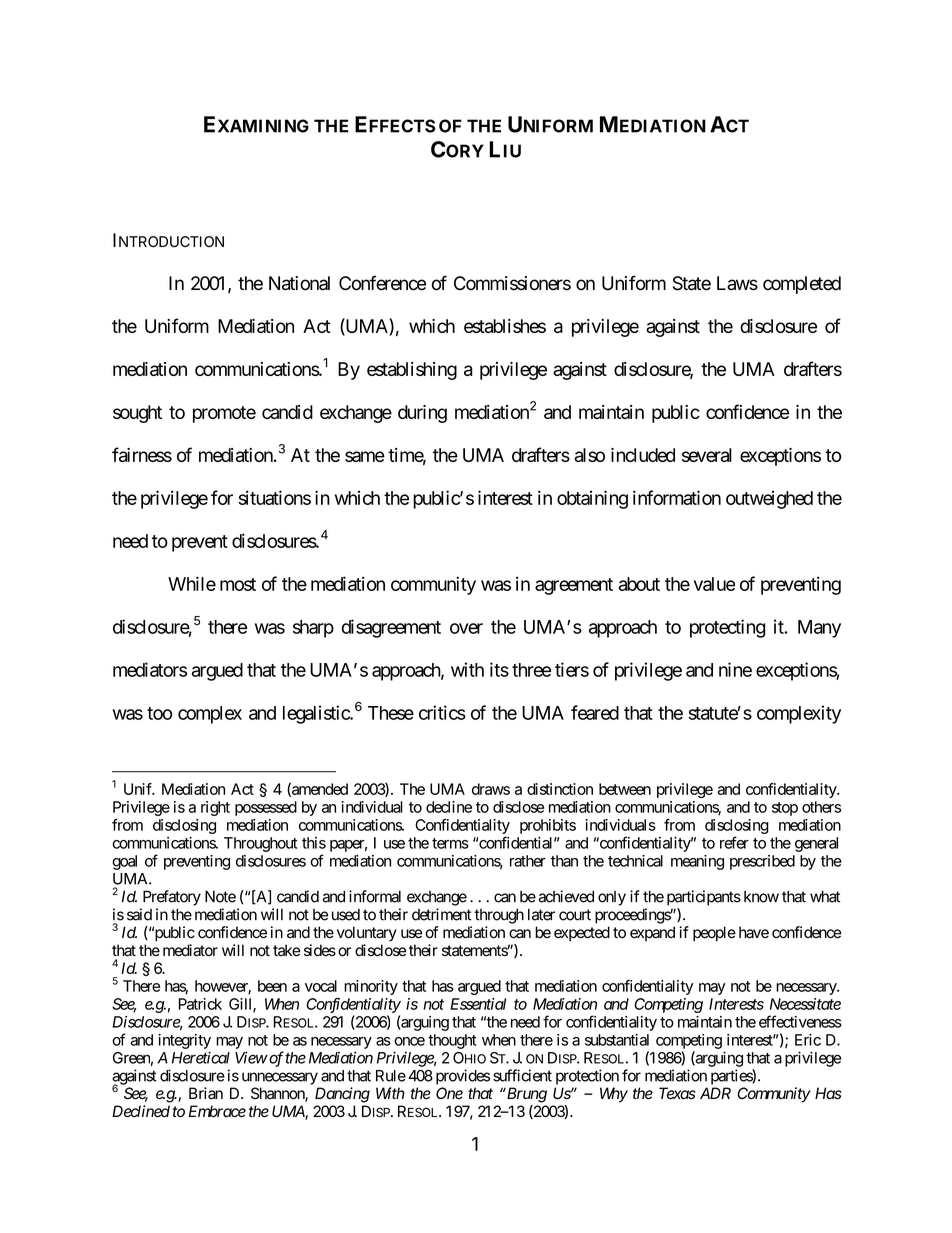  What do you see at coordinates (463, 1077) in the screenshot?
I see `provides` at bounding box center [463, 1077].
